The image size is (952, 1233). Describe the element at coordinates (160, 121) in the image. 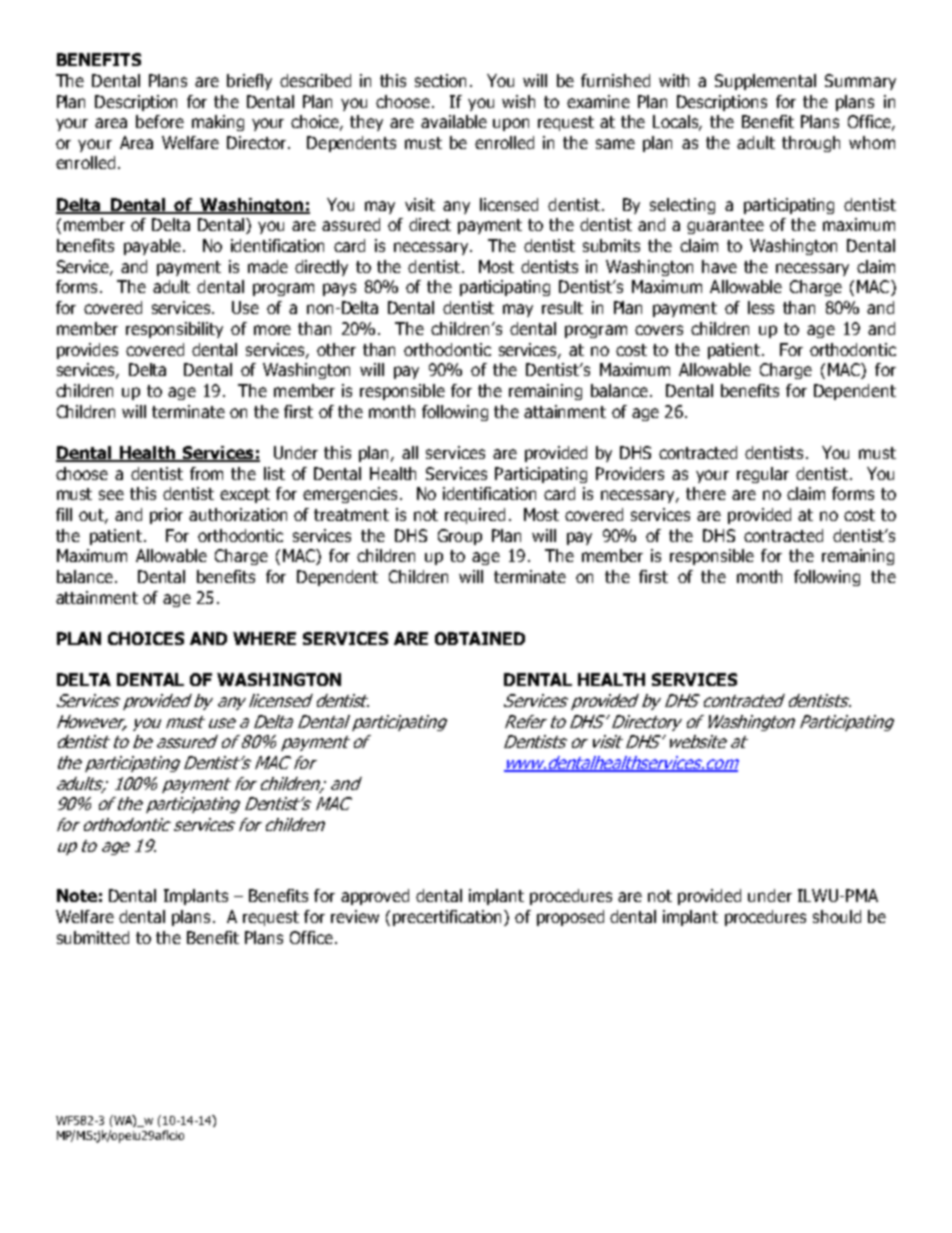

I see `before` at that location.
